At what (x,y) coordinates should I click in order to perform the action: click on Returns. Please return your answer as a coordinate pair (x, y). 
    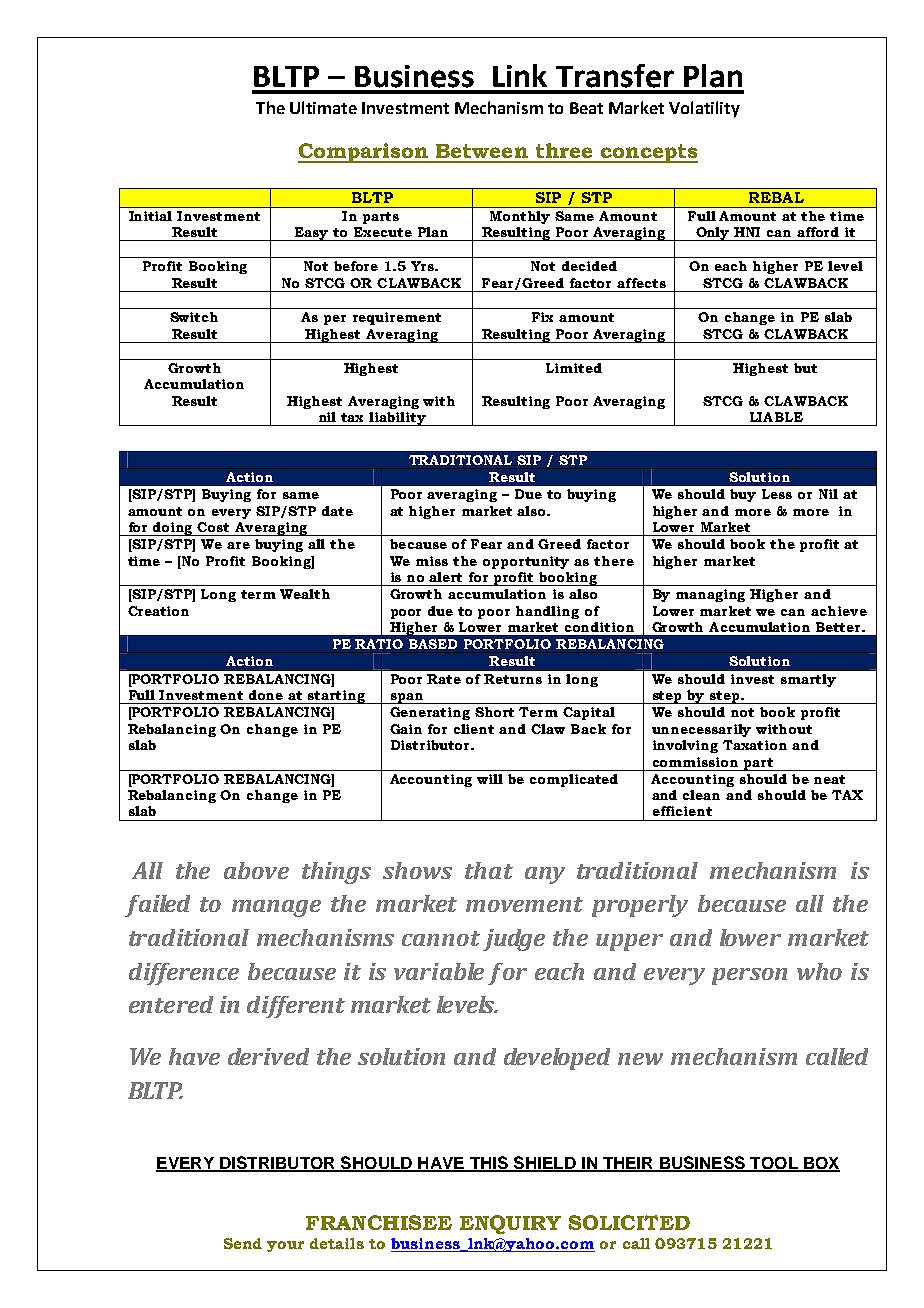
    Looking at the image, I should click on (513, 679).
